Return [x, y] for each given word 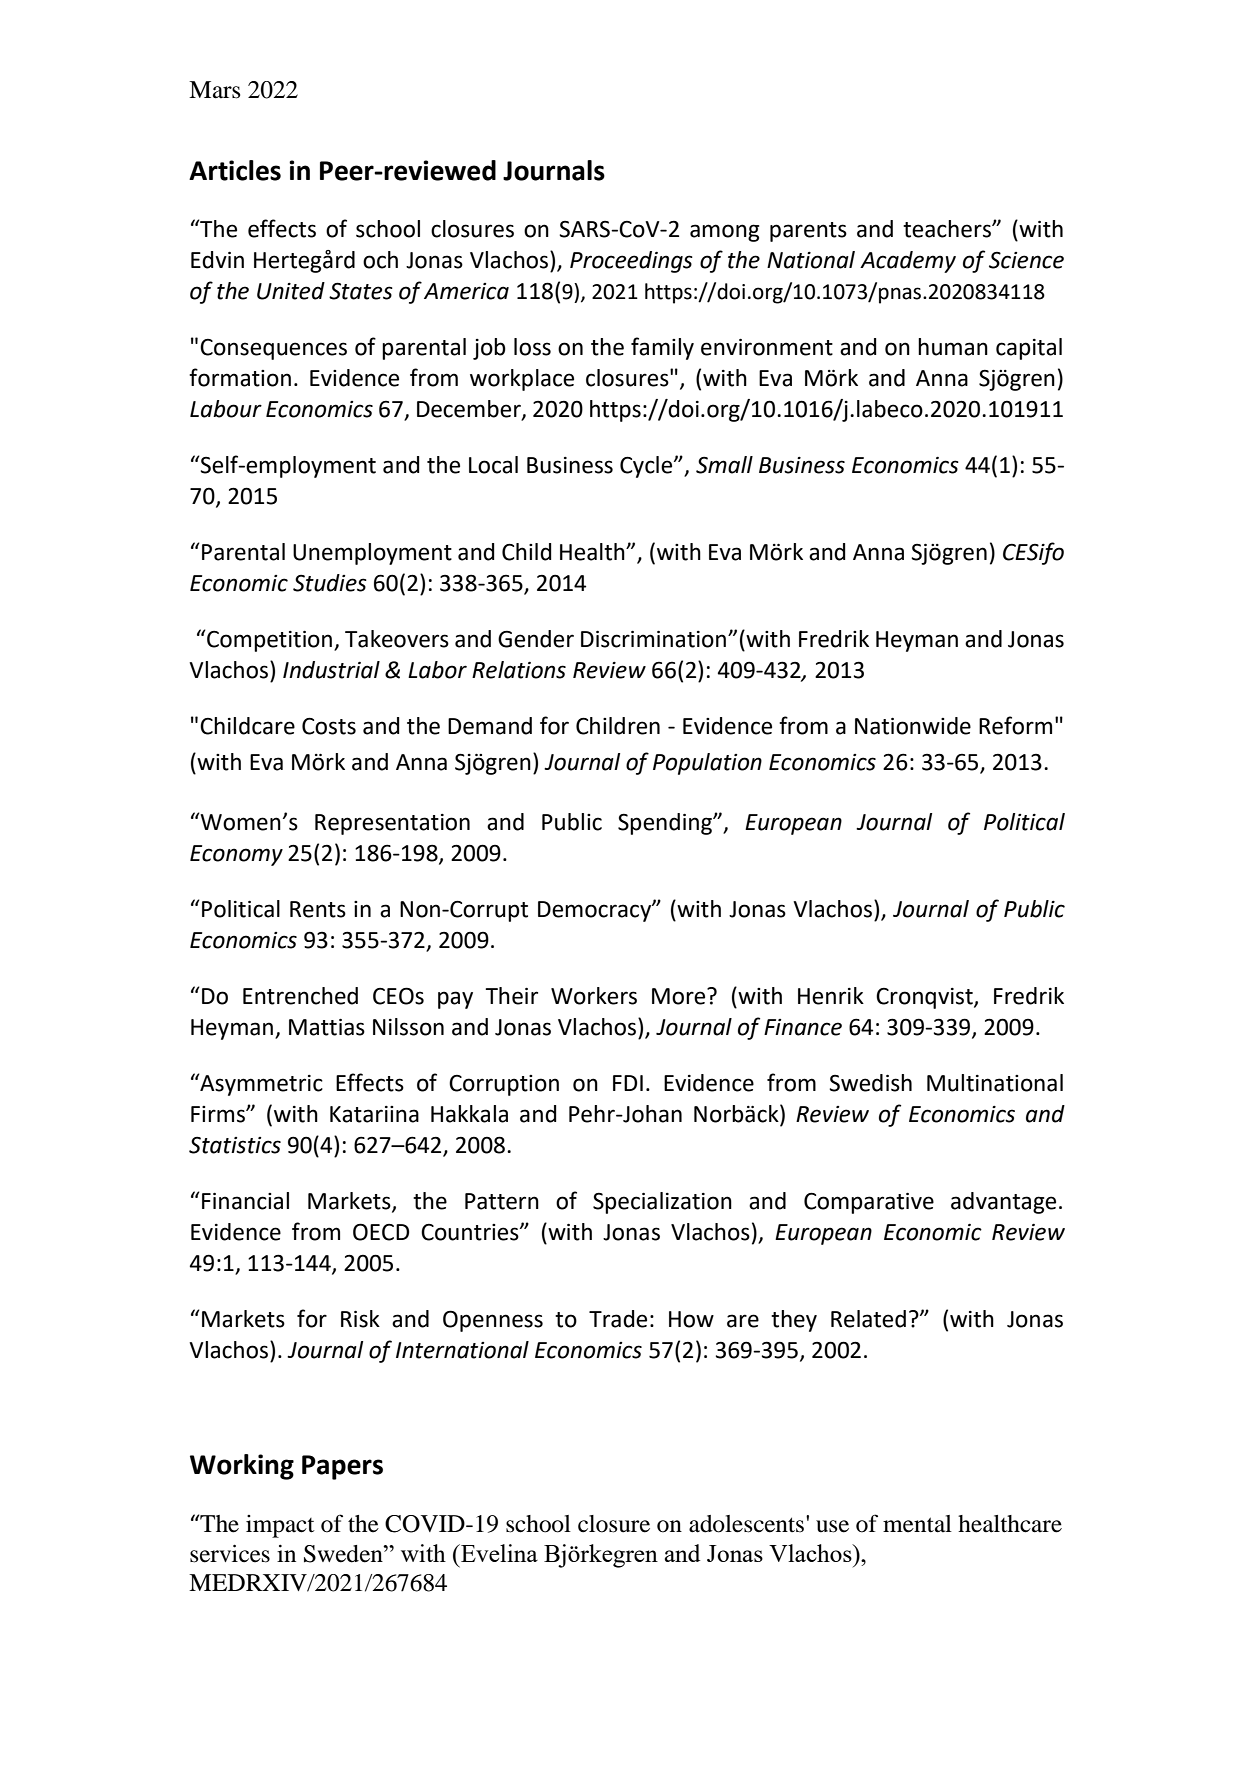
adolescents [748, 1524]
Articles [235, 170]
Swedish [870, 1083]
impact [280, 1526]
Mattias [327, 1027]
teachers [948, 229]
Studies [330, 583]
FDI [628, 1083]
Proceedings [631, 262]
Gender [536, 639]
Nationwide [913, 726]
